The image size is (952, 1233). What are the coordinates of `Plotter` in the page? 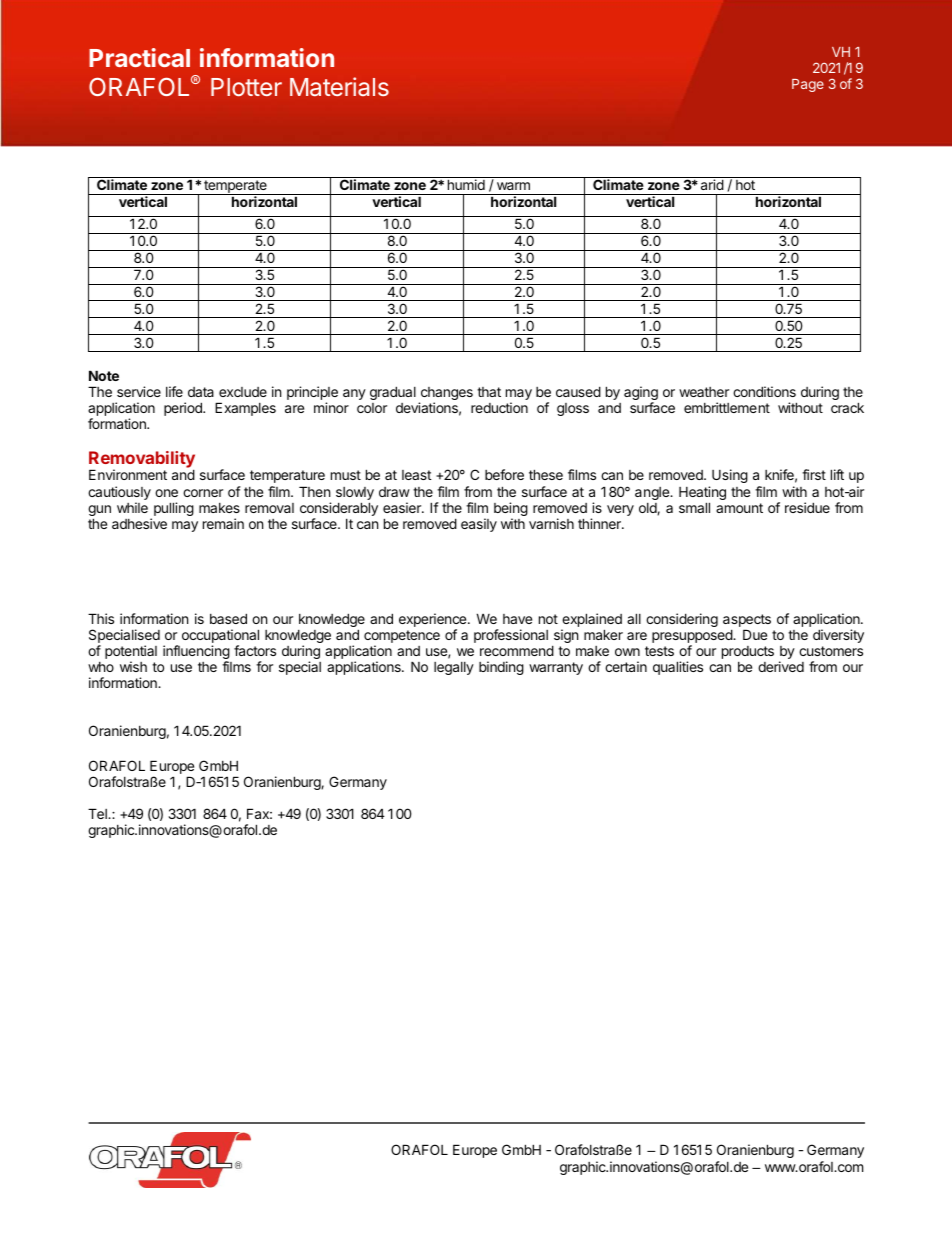 It's located at (246, 87).
